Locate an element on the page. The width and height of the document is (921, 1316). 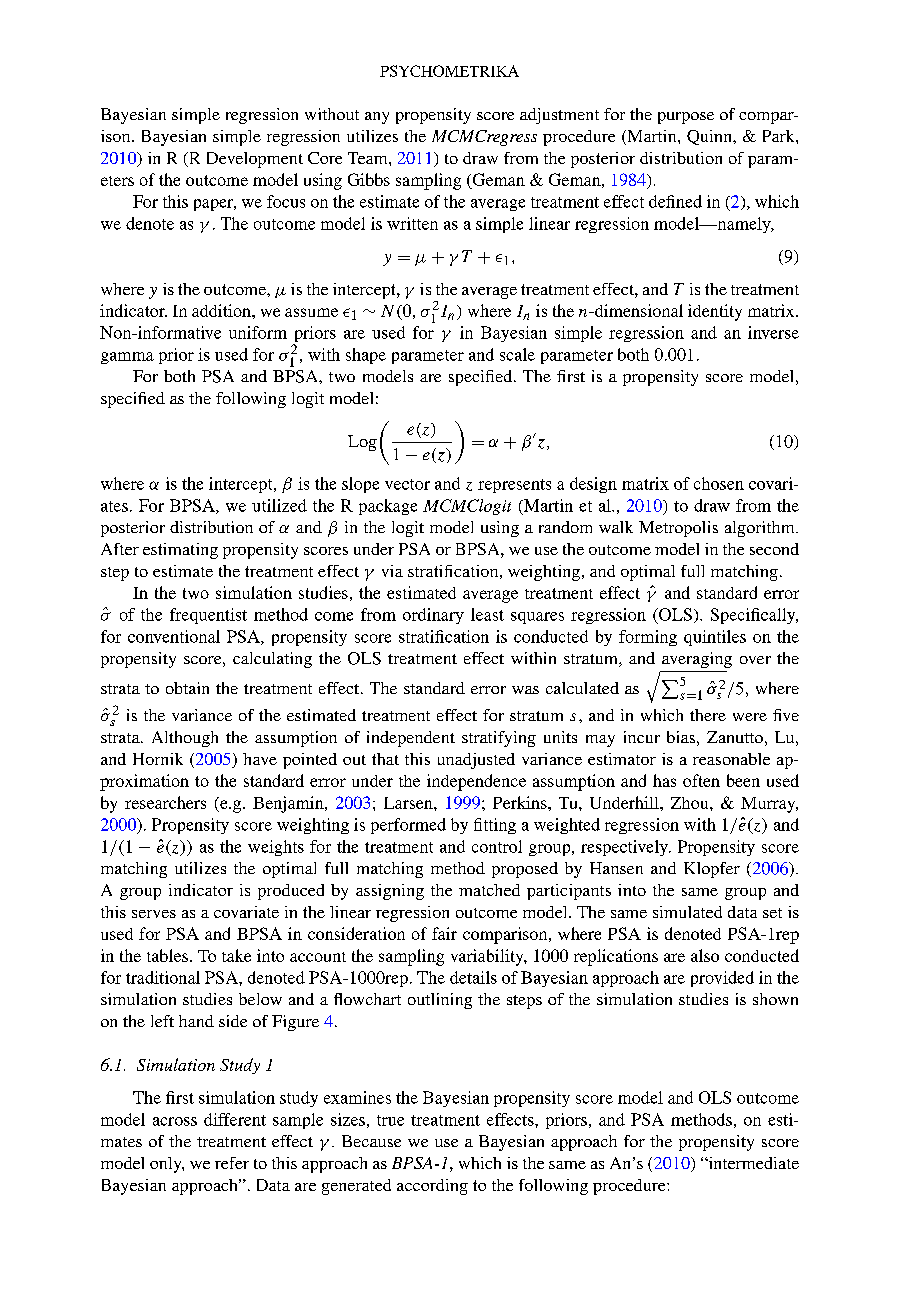
any is located at coordinates (377, 118).
